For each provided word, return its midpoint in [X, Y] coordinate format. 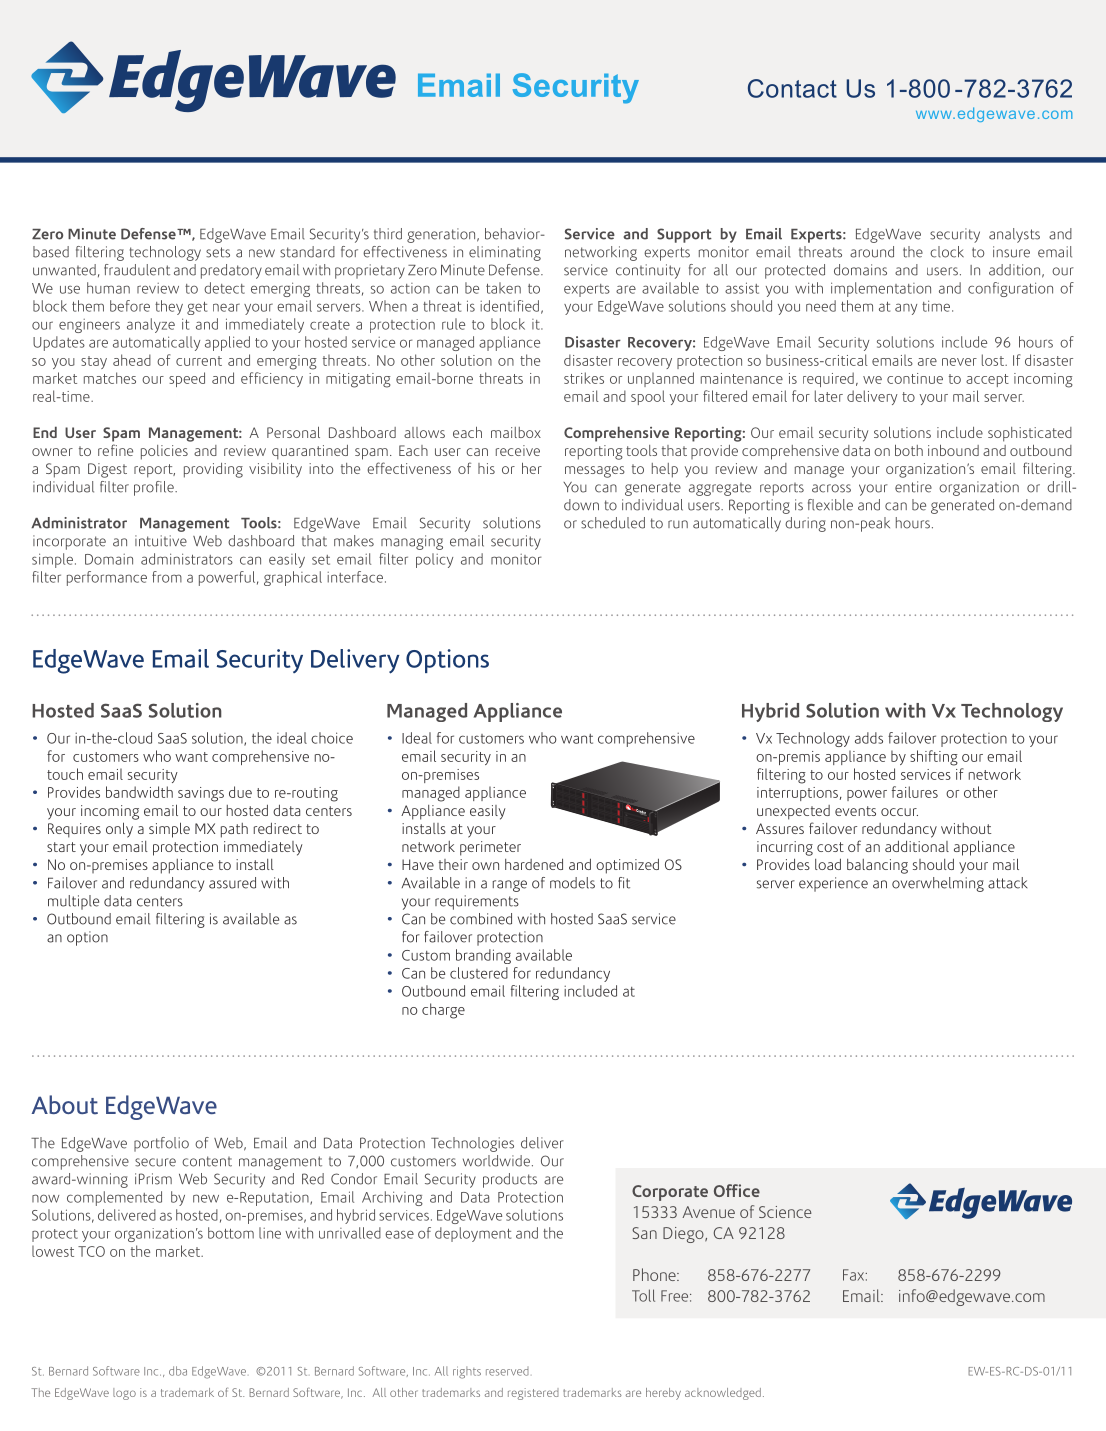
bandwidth [139, 792]
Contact [792, 88]
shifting [934, 758]
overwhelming [938, 884]
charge [443, 1011]
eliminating [505, 253]
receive [518, 450]
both [909, 450]
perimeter [490, 848]
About [65, 1105]
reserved [507, 1371]
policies [164, 452]
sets [218, 252]
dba [178, 1371]
